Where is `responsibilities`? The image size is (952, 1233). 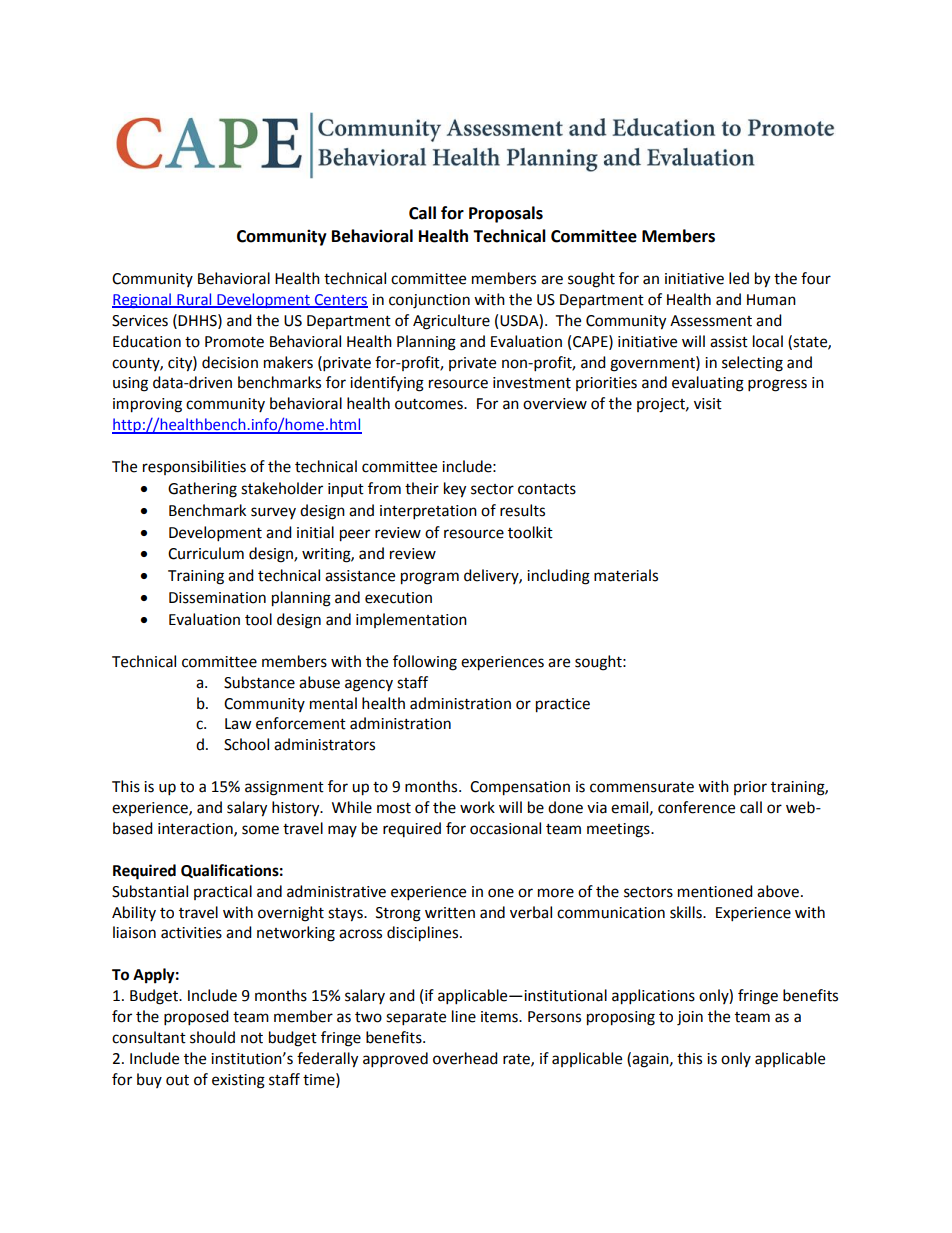
responsibilities is located at coordinates (194, 467).
